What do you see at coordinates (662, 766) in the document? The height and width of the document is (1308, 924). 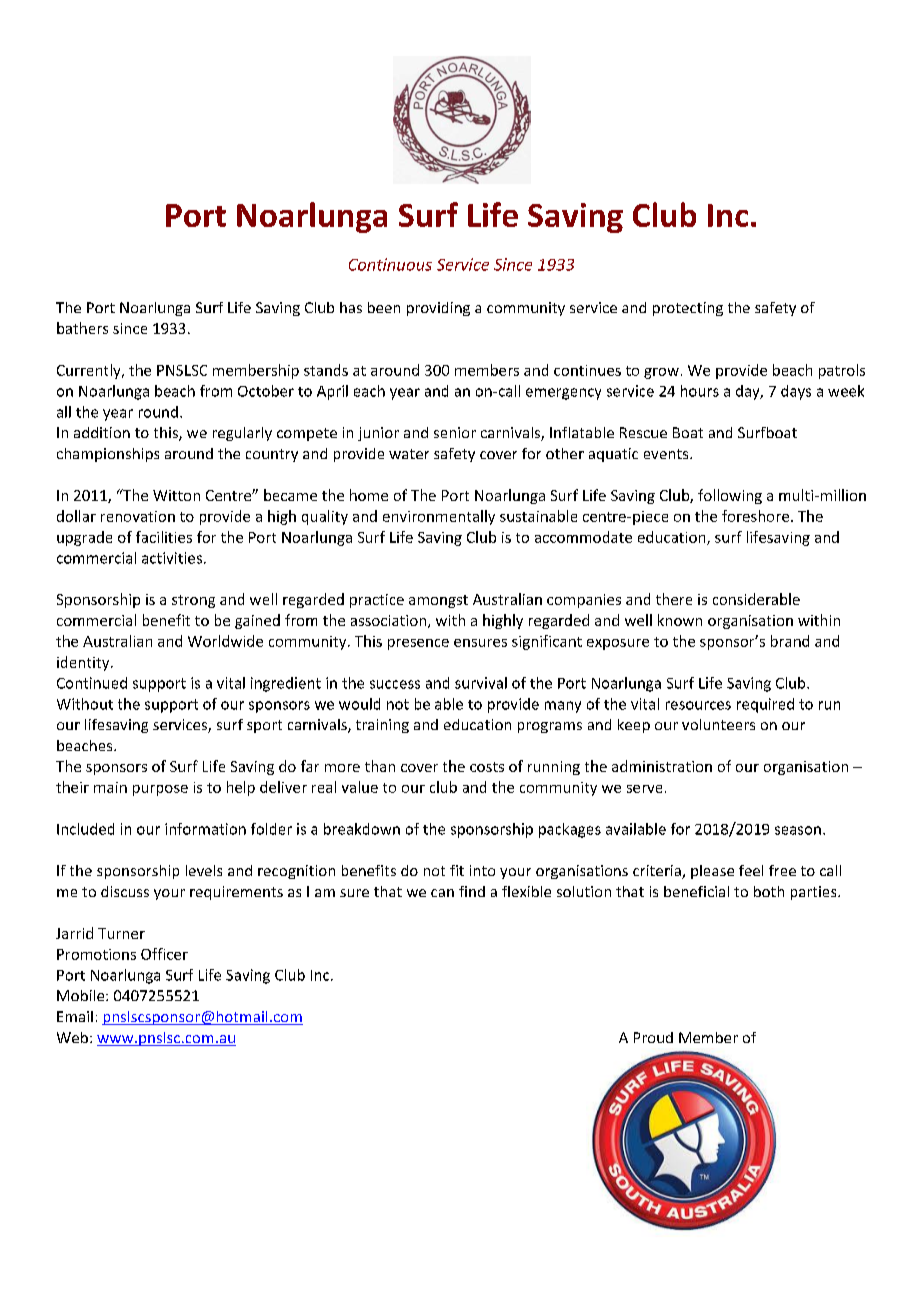 I see `administration` at bounding box center [662, 766].
